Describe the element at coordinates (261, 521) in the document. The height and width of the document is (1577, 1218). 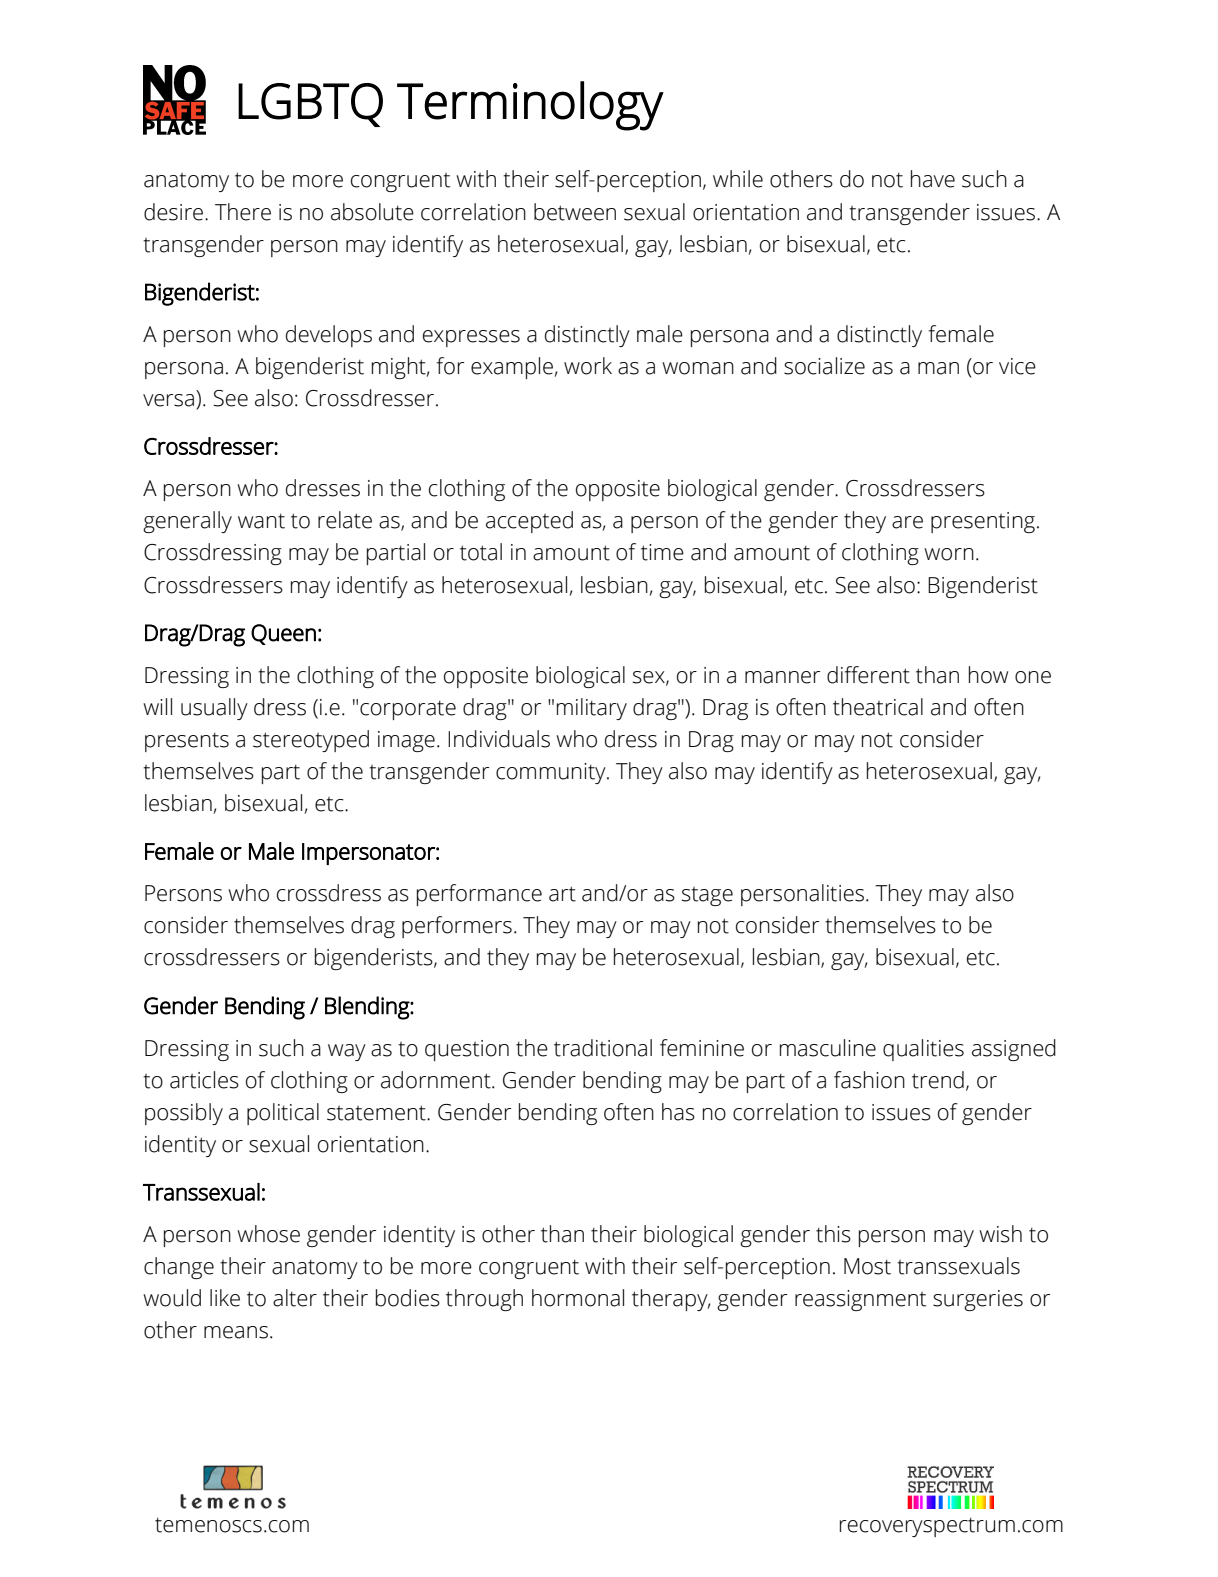
I see `want` at that location.
